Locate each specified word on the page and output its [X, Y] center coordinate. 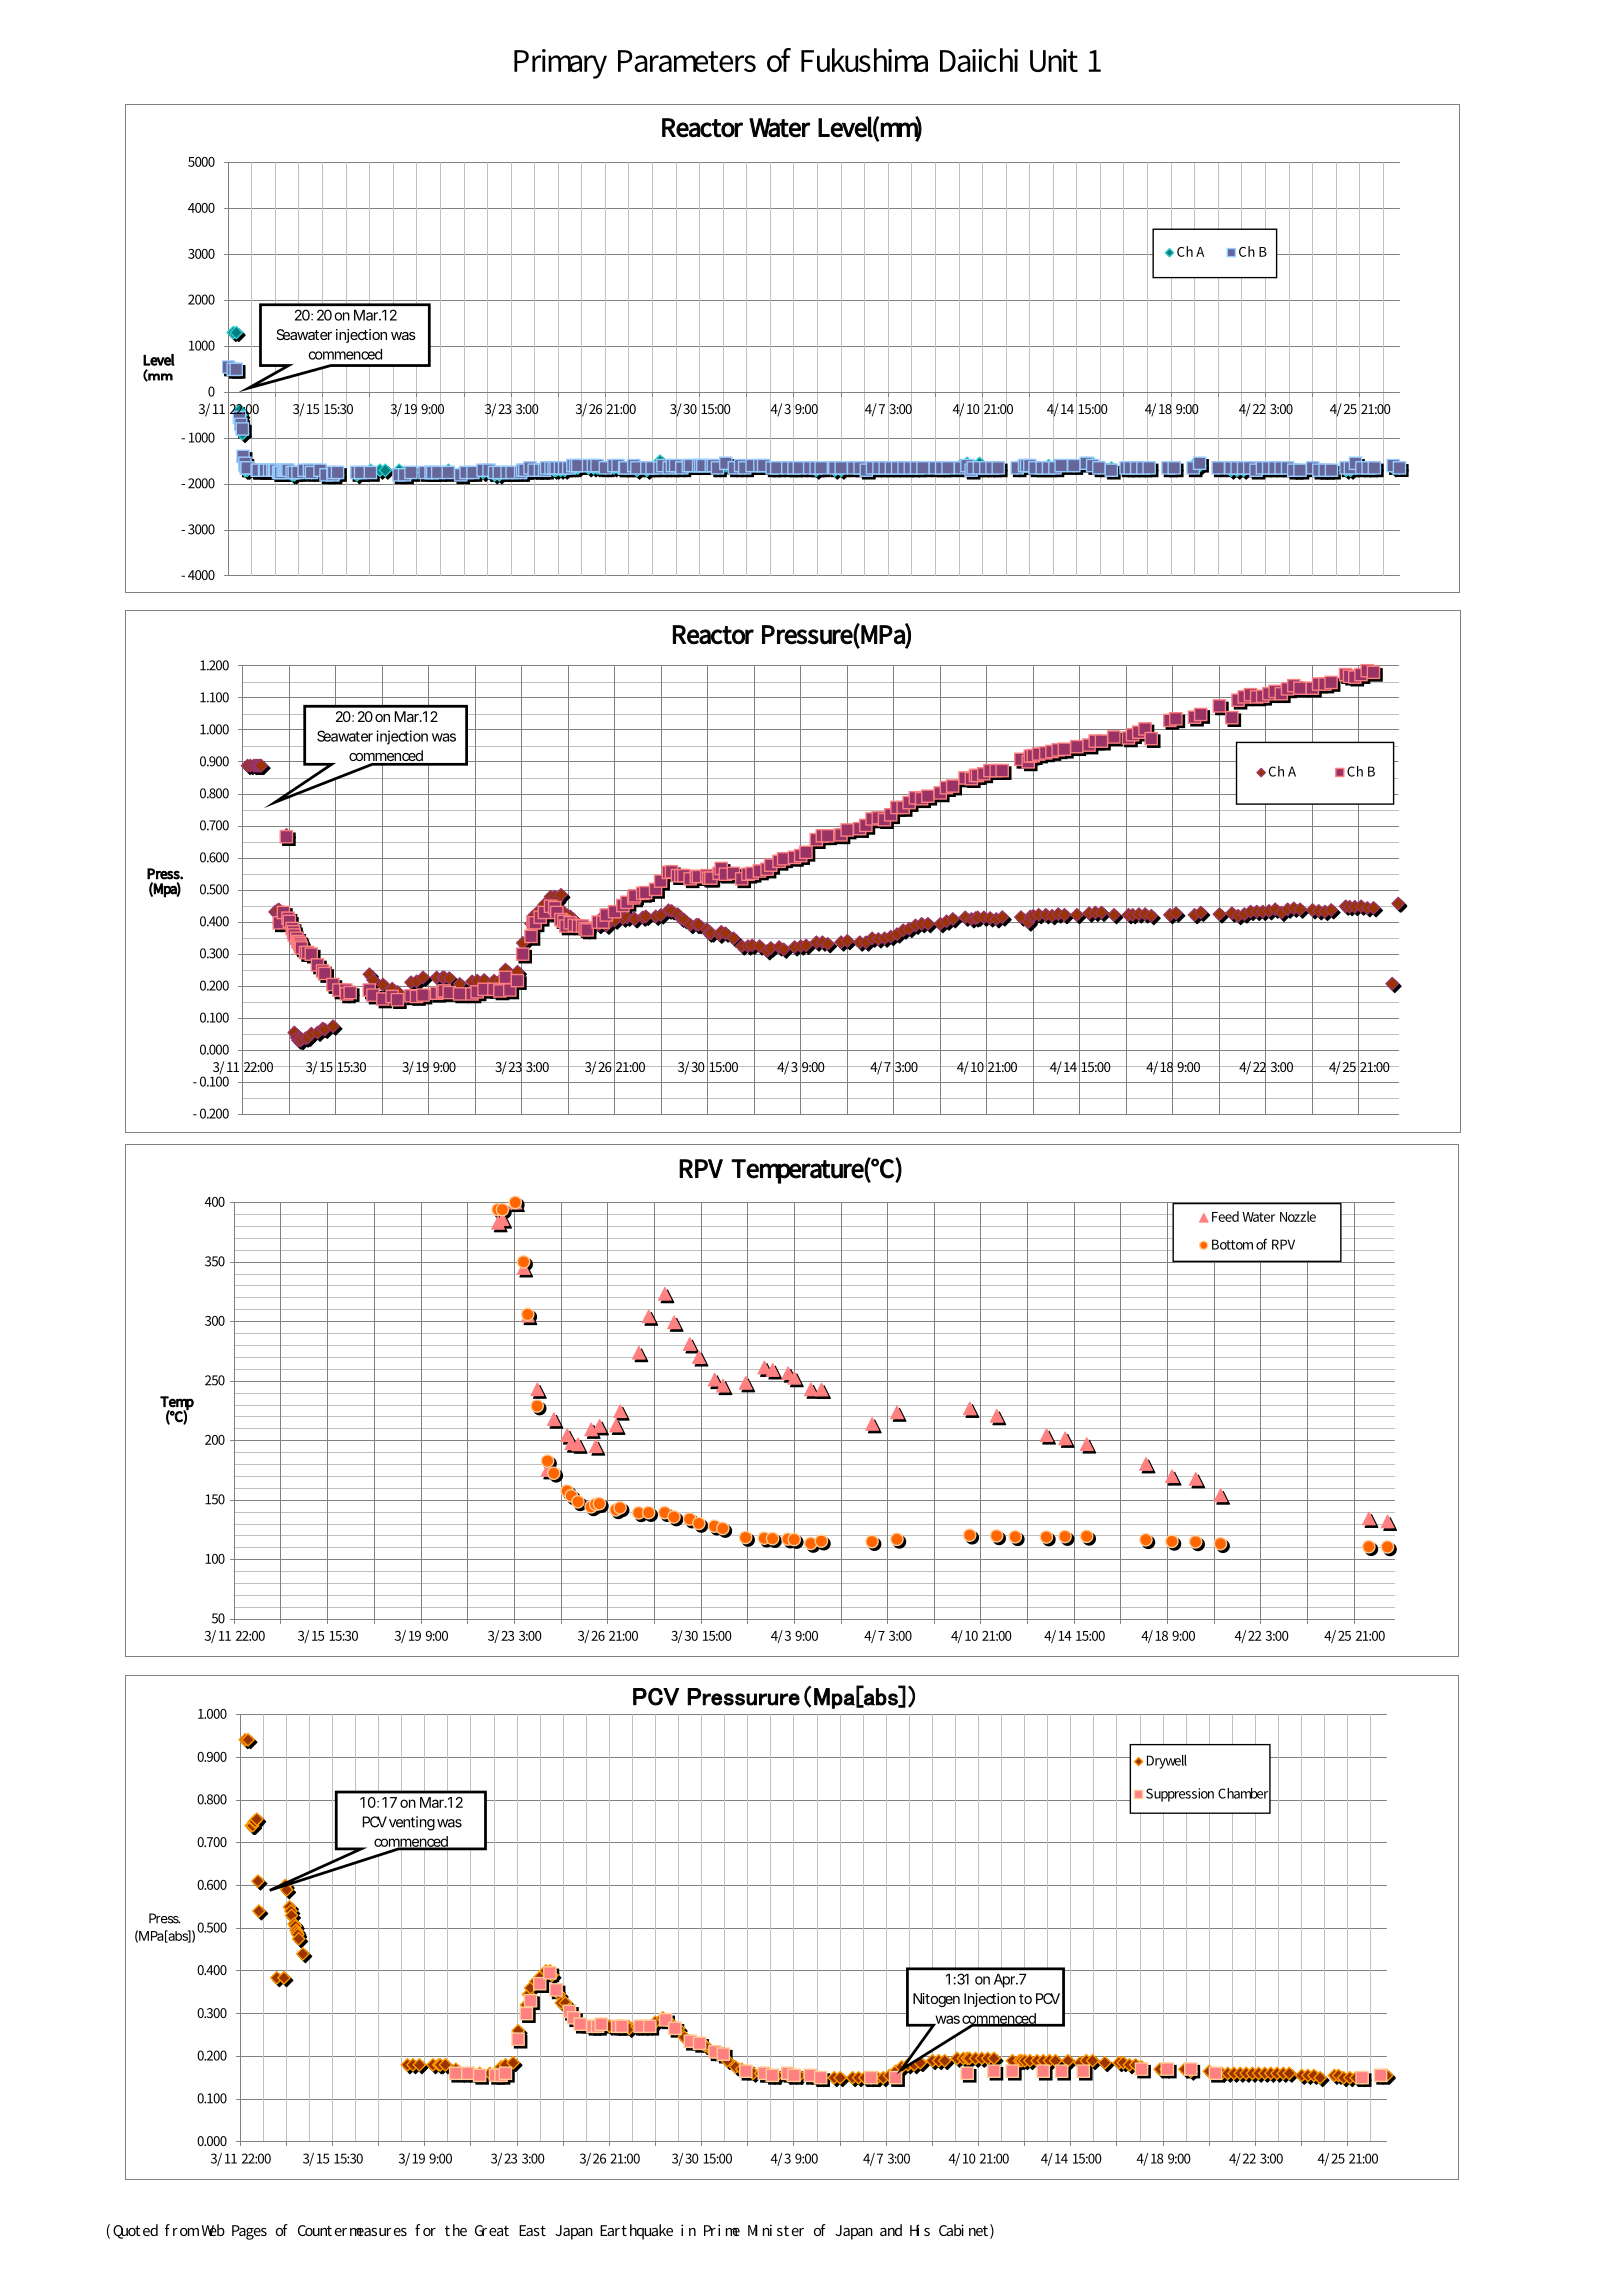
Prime [722, 2230]
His [920, 2230]
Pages [249, 2232]
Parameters [687, 61]
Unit [1054, 60]
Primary [560, 64]
